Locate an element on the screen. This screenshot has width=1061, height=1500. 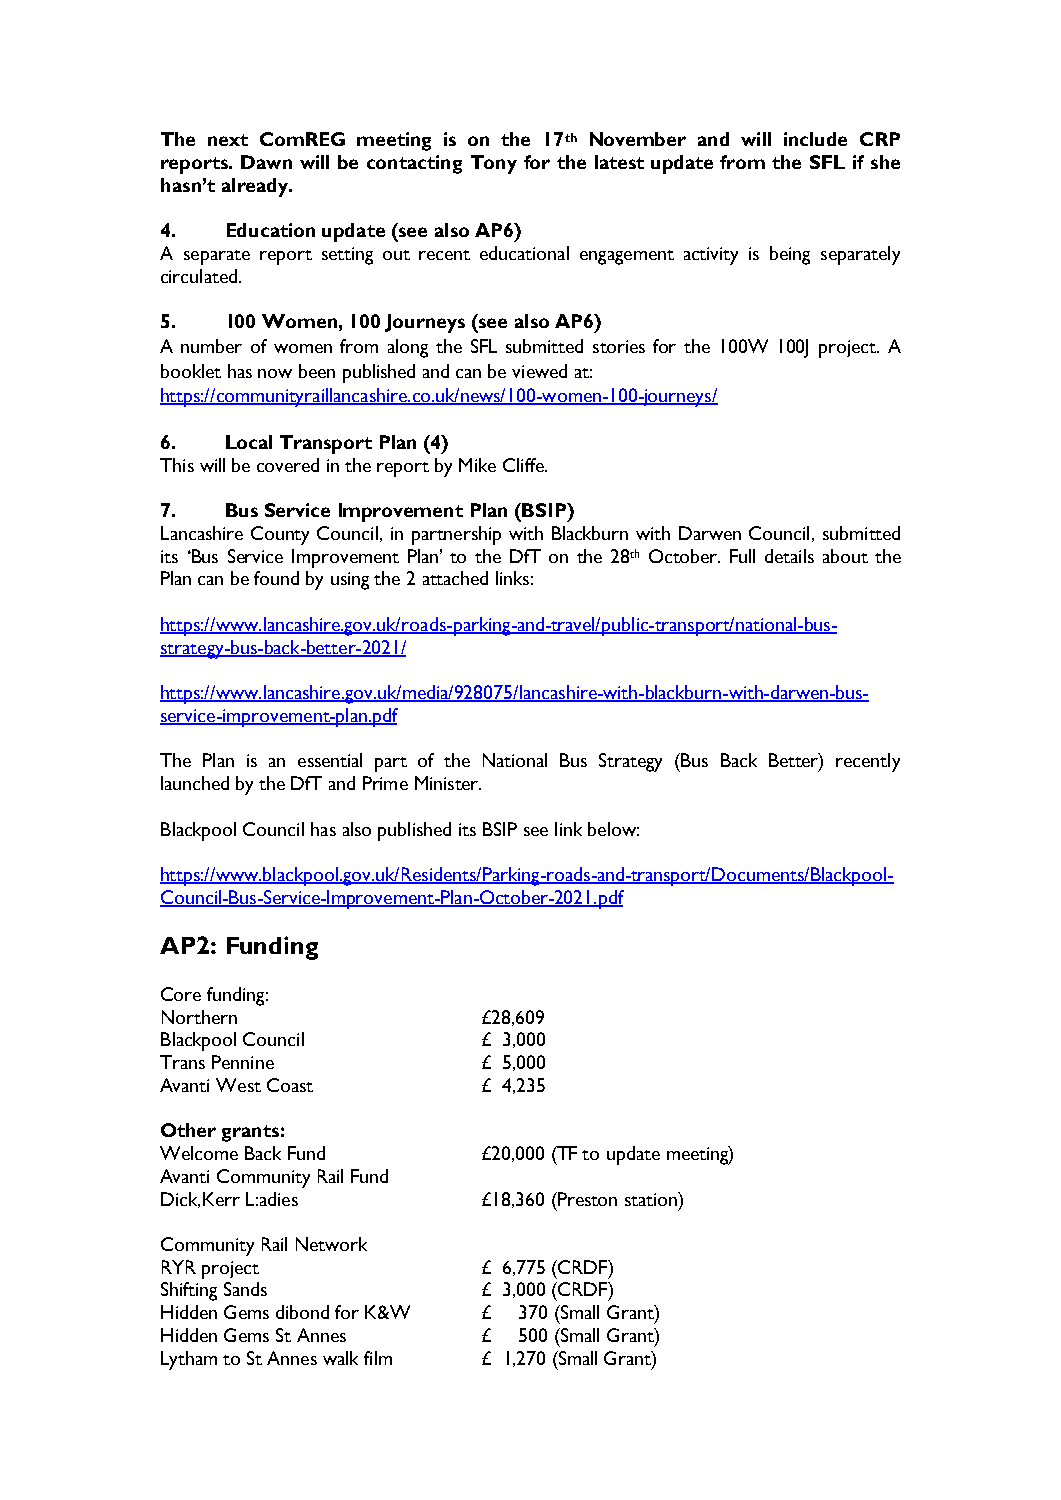
details is located at coordinates (789, 556).
